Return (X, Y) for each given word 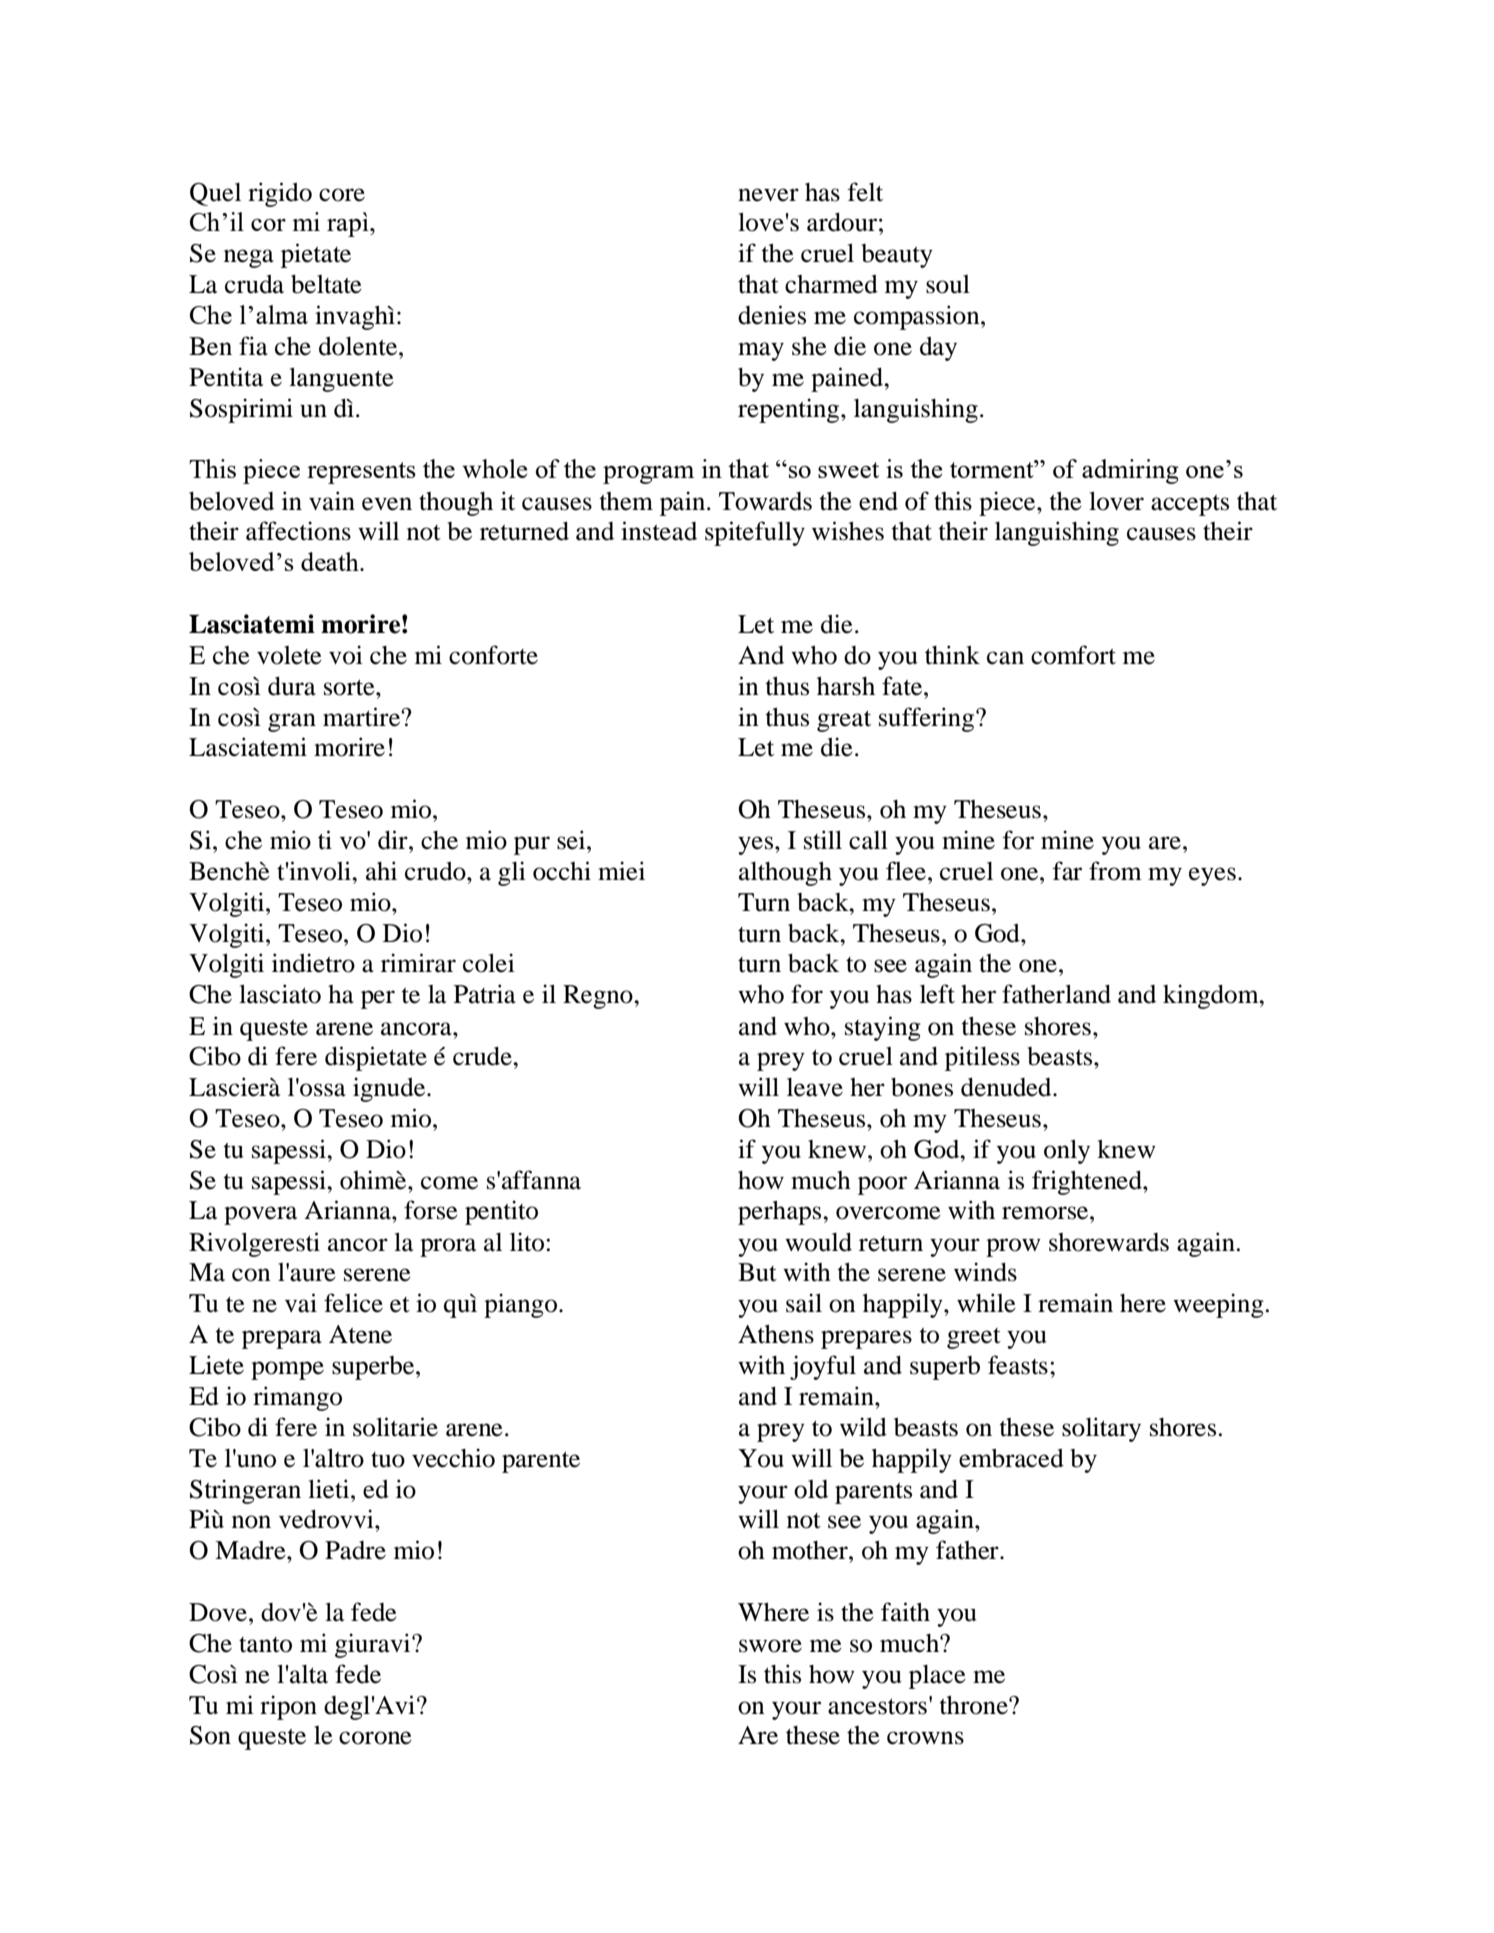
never (768, 195)
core (342, 195)
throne (975, 1705)
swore (770, 1646)
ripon (288, 1707)
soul (948, 284)
